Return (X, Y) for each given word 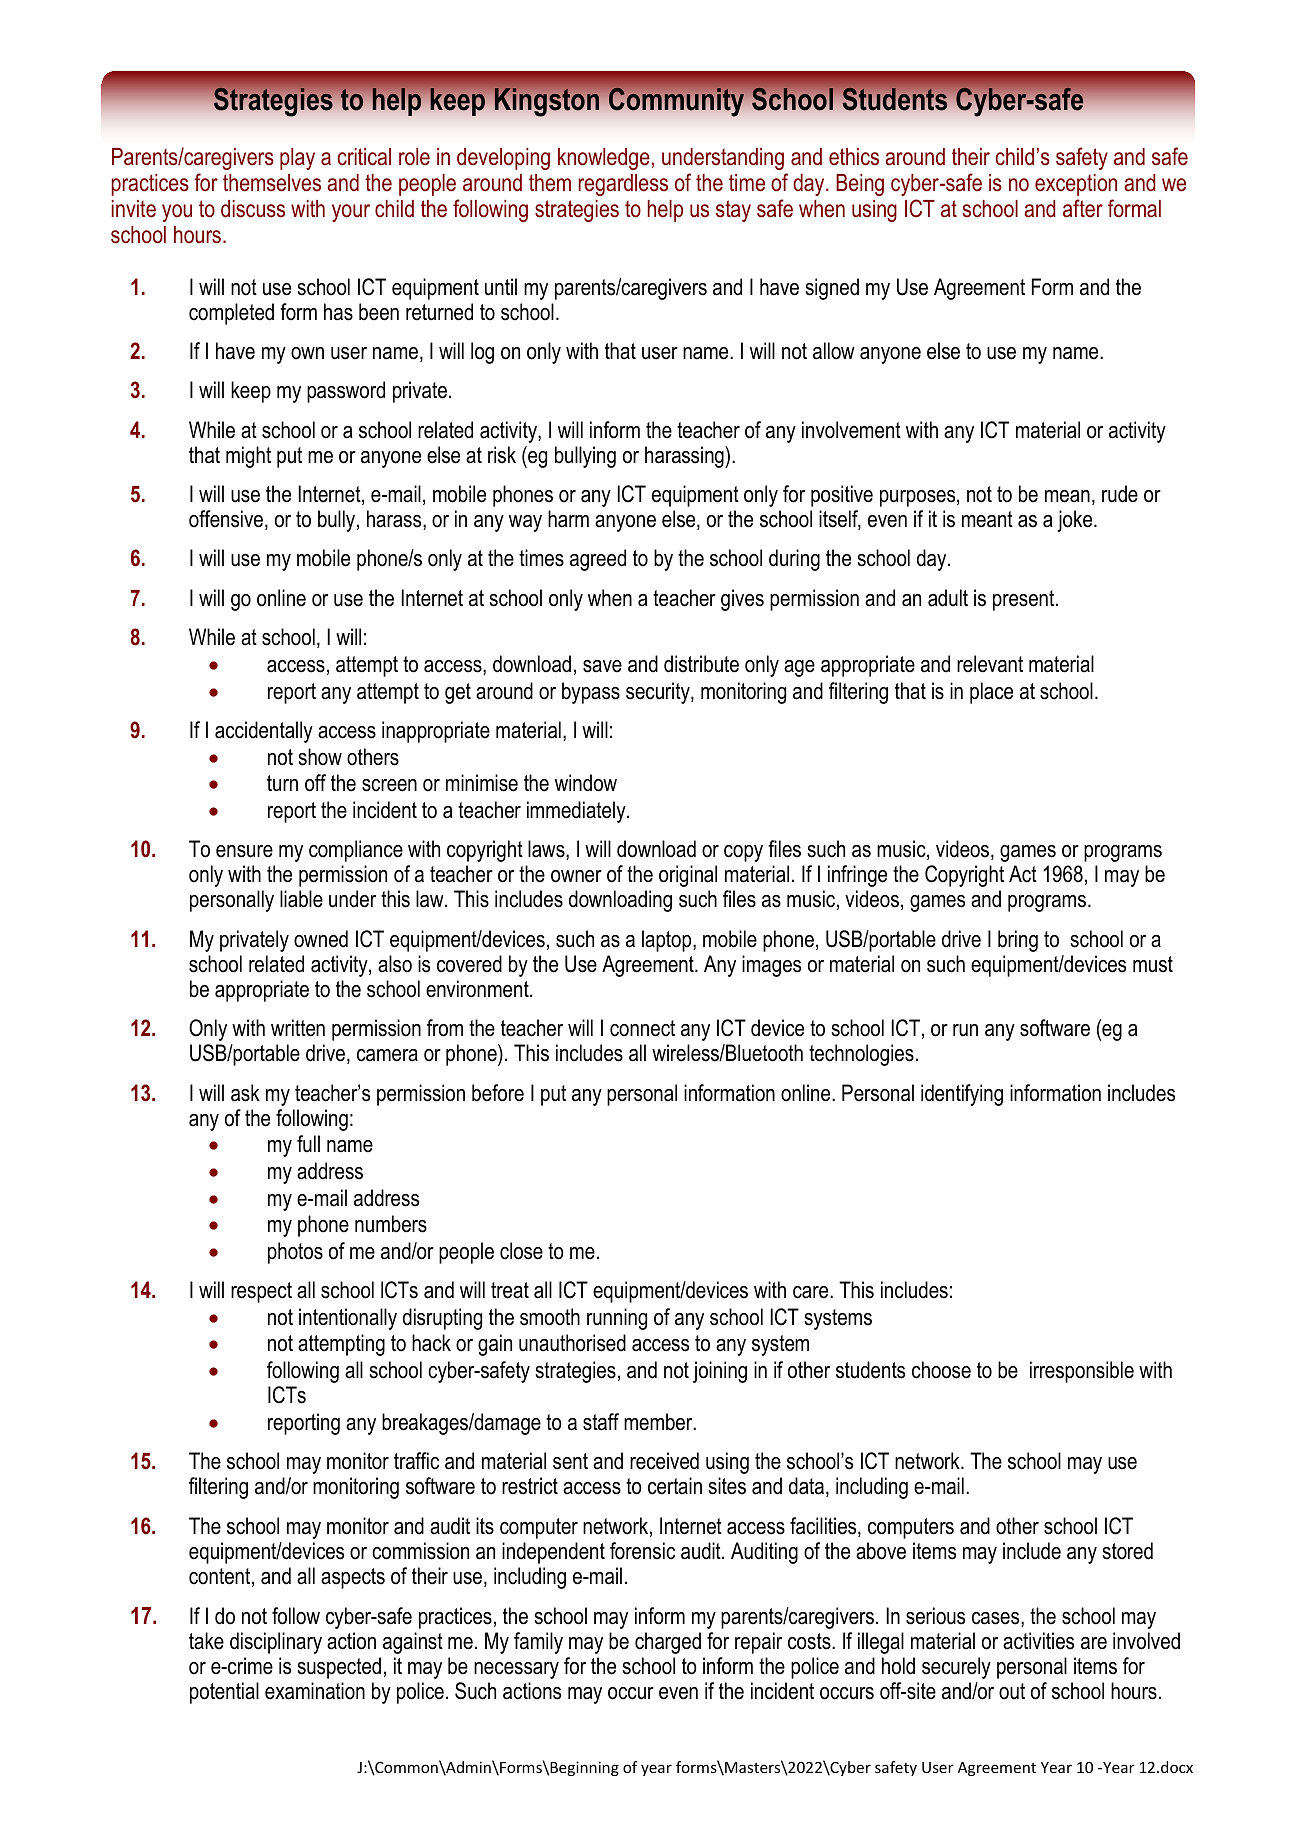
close (521, 1251)
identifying (962, 1095)
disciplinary (276, 1643)
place (991, 693)
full (308, 1144)
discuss (253, 209)
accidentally (264, 732)
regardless (623, 185)
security (659, 693)
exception (1076, 185)
